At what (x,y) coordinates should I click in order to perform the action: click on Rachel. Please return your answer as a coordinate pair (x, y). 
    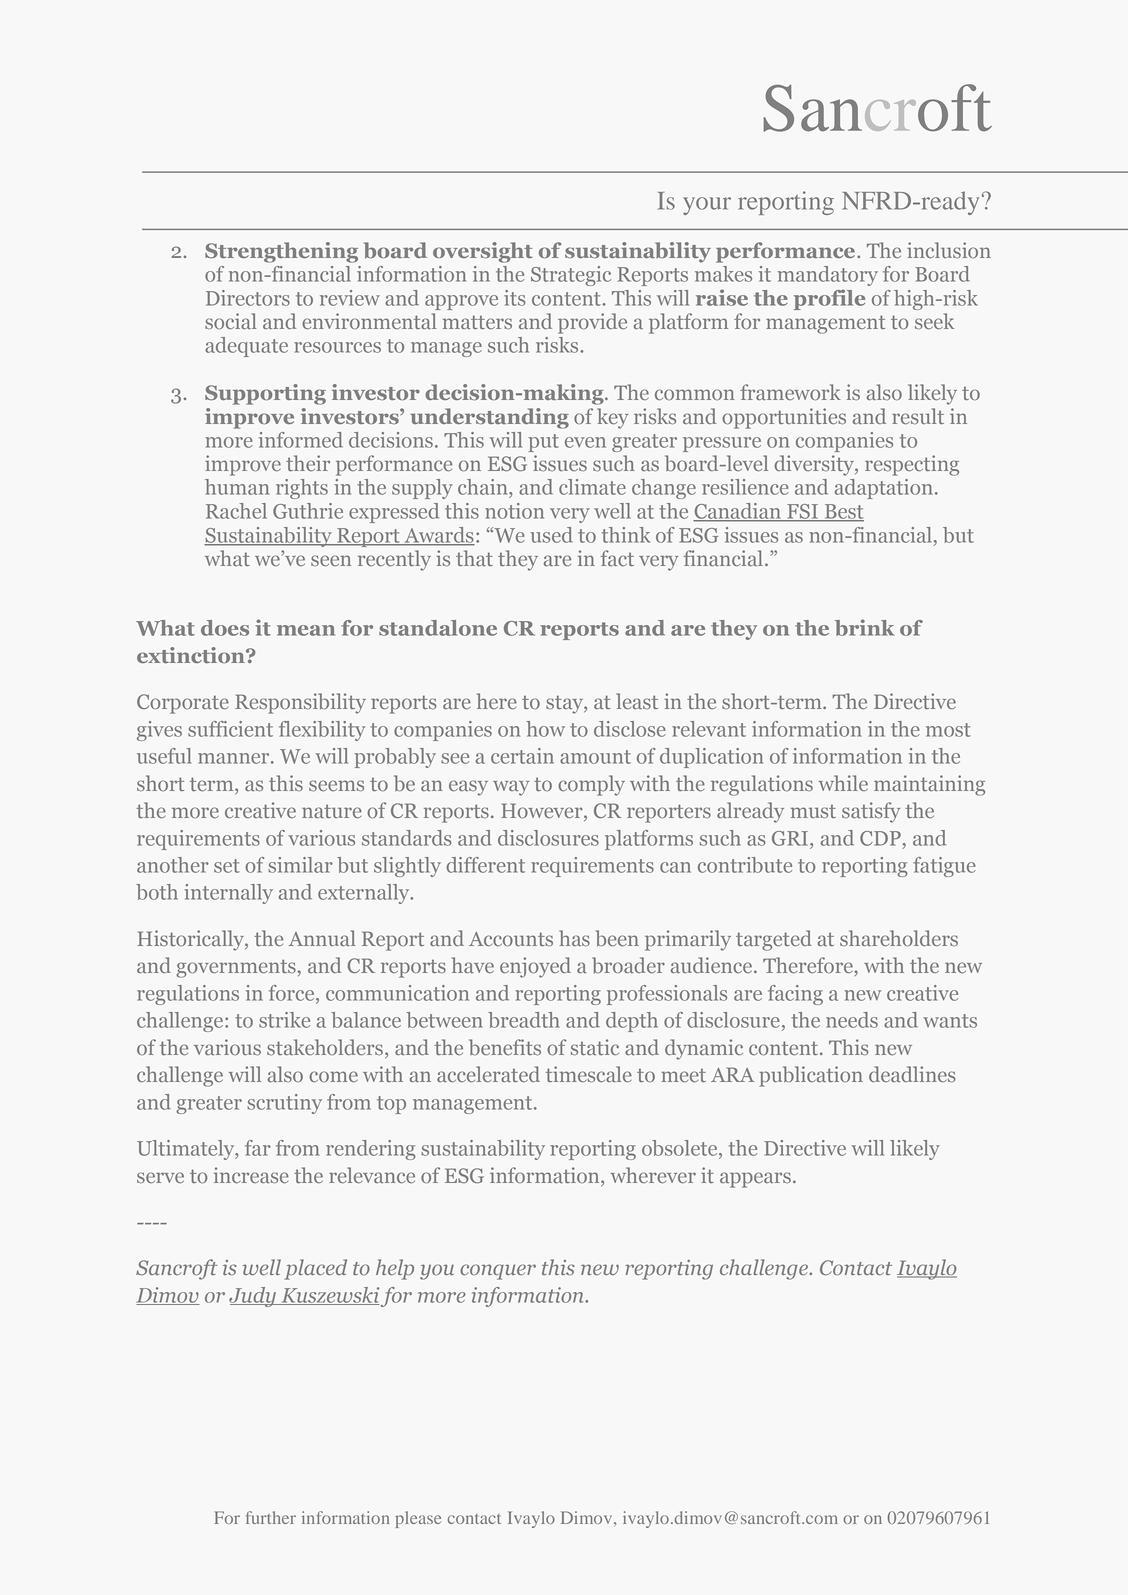
    Looking at the image, I should click on (236, 511).
